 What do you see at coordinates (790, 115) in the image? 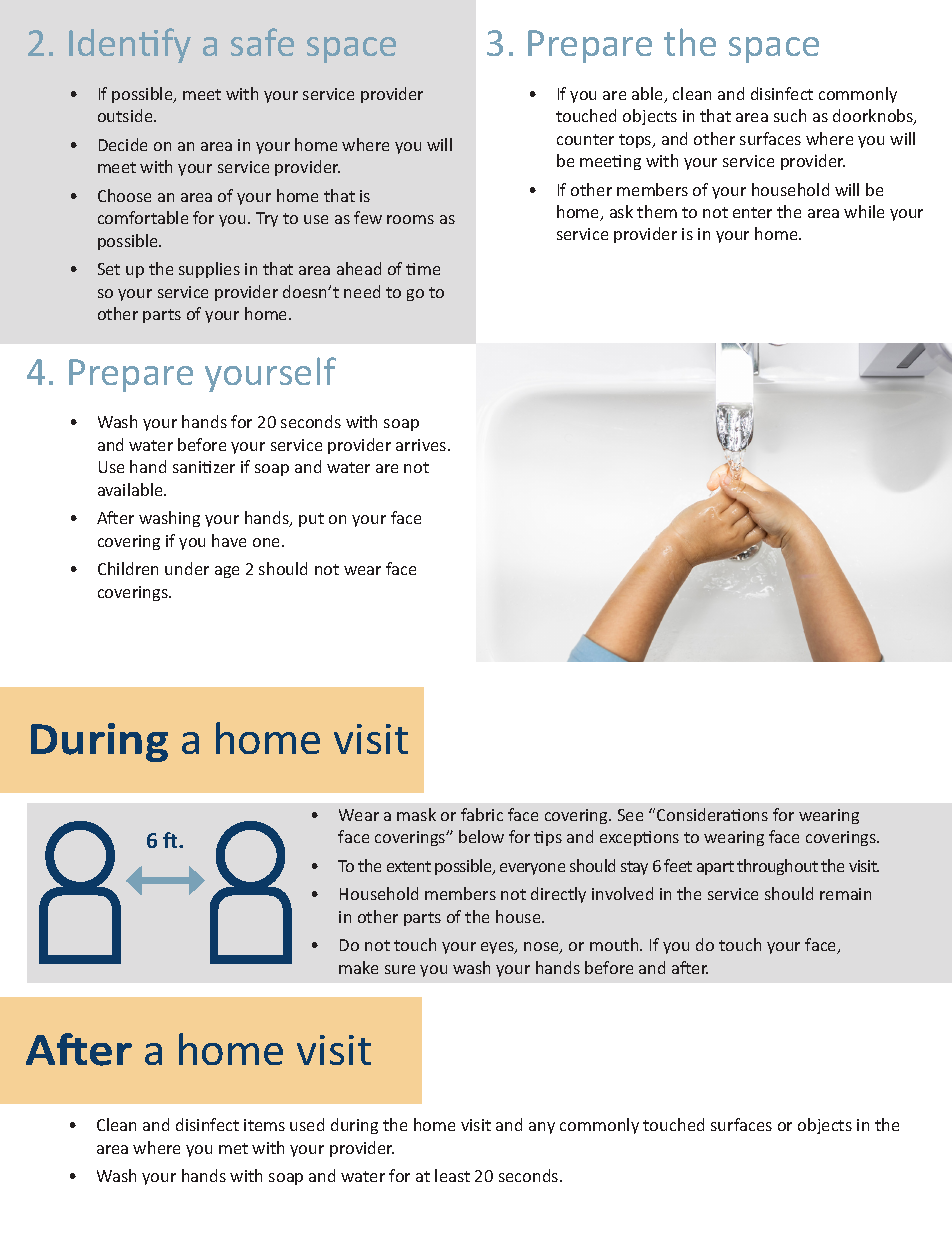
I see `such` at bounding box center [790, 115].
